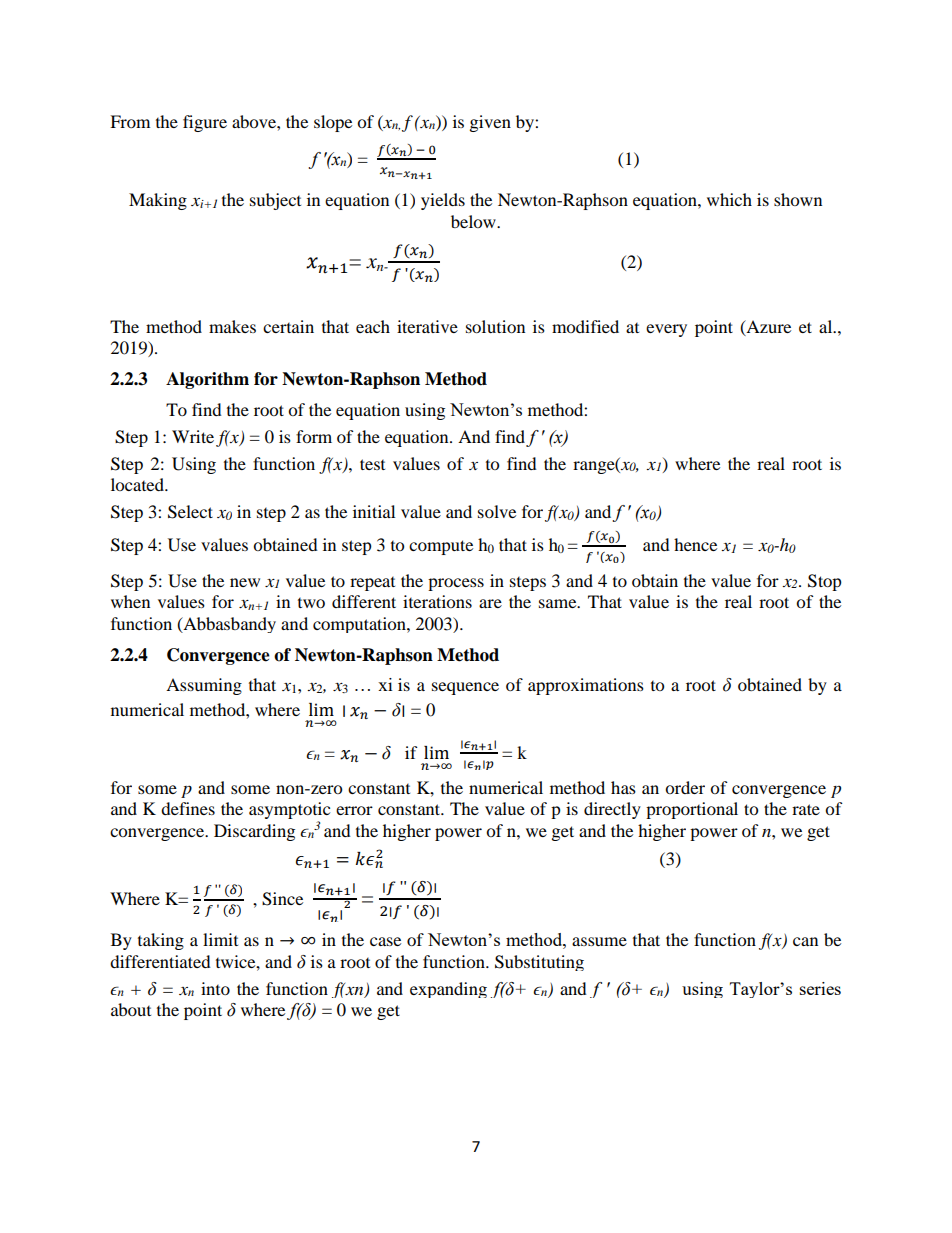 This screenshot has width=952, height=1233. Describe the element at coordinates (215, 988) in the screenshot. I see `into` at that location.
